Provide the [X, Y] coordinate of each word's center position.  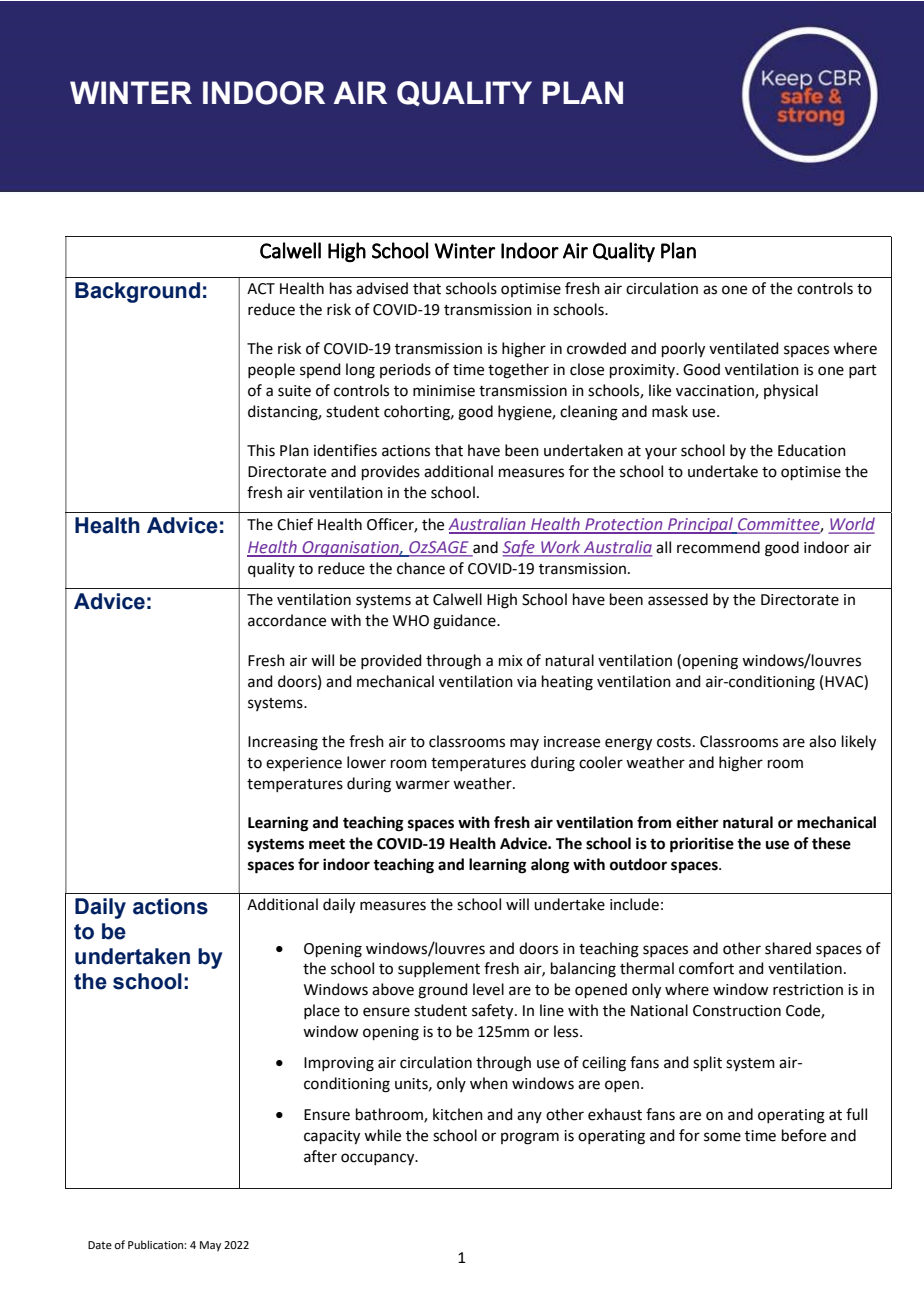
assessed [678, 599]
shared [788, 948]
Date [100, 1245]
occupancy [379, 1159]
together [518, 371]
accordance [287, 620]
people [271, 370]
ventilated [744, 348]
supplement [439, 969]
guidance [465, 622]
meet [327, 844]
